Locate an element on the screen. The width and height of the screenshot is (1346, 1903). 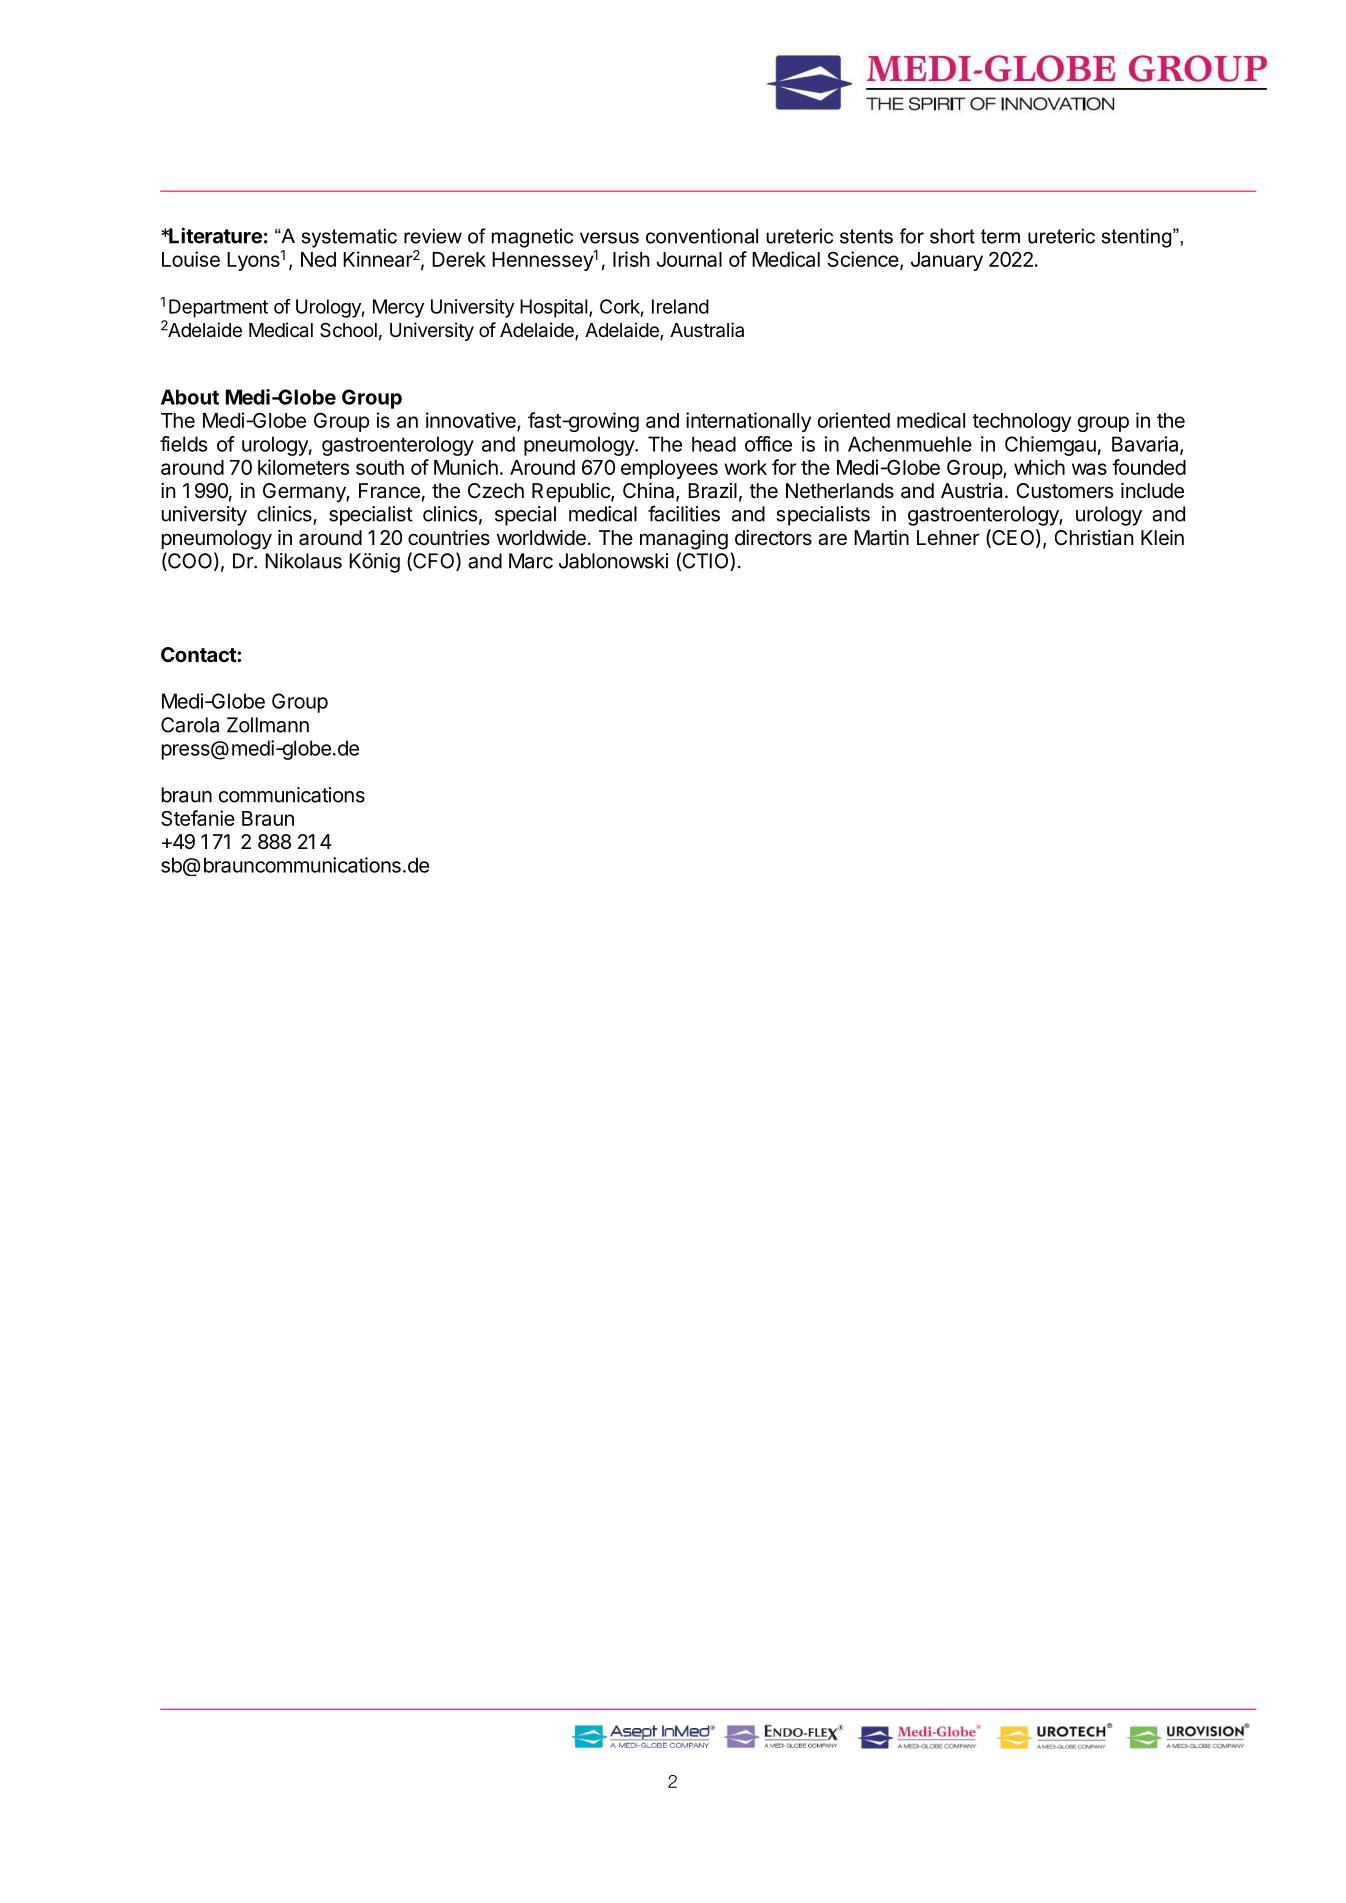
term is located at coordinates (1000, 236).
